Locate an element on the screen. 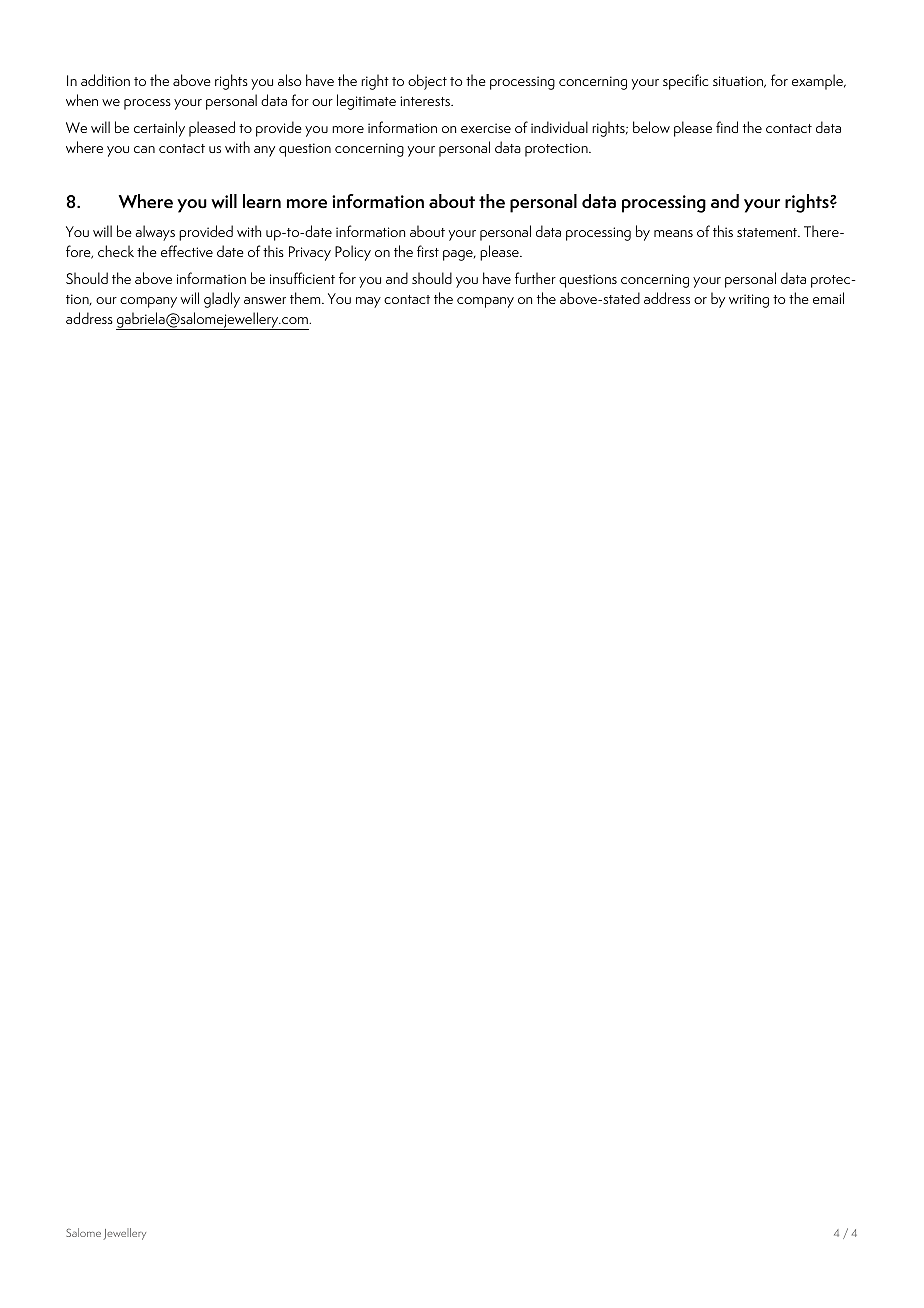 This screenshot has width=924, height=1308. may is located at coordinates (368, 302).
